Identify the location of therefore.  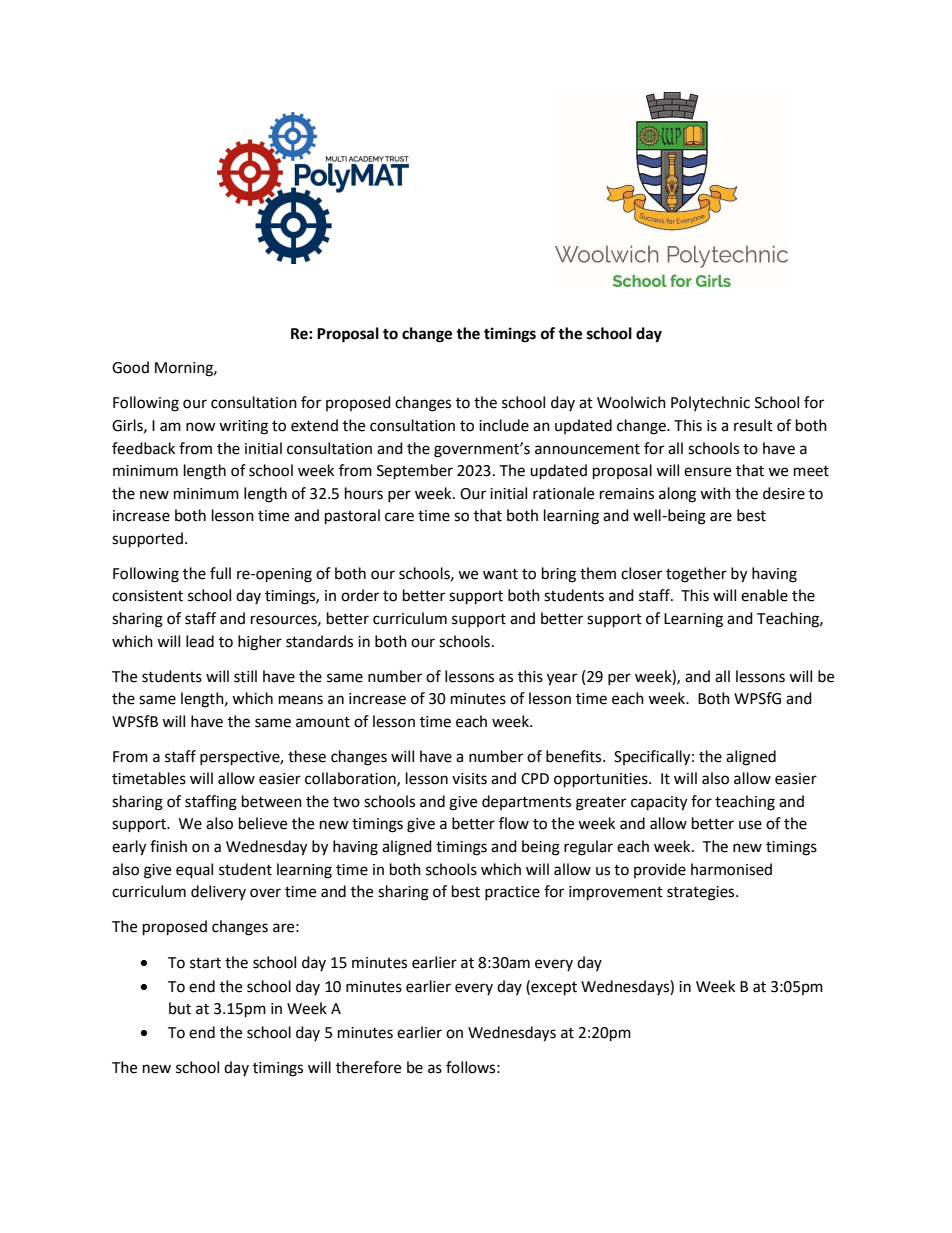
(368, 1067).
